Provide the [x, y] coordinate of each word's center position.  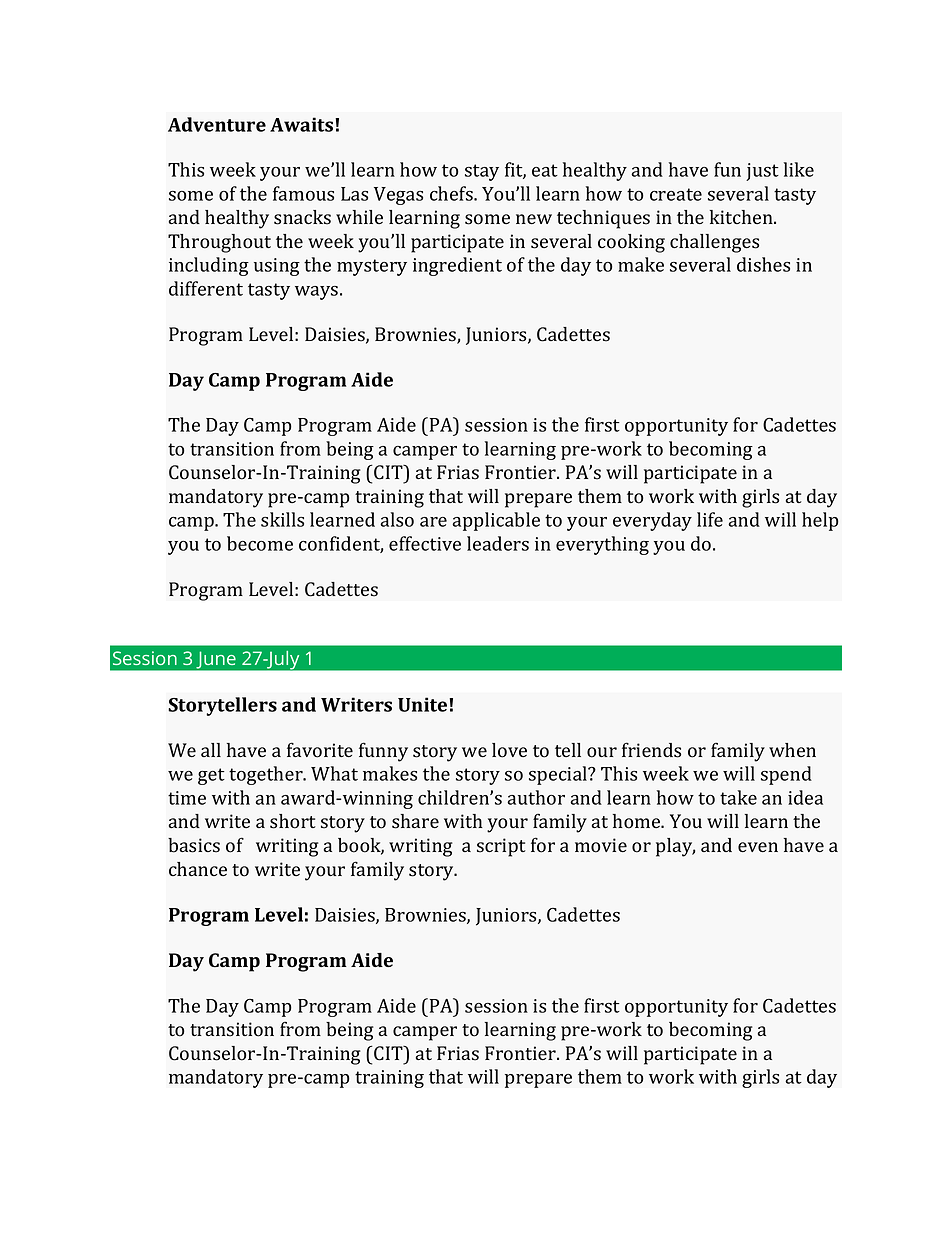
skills [282, 519]
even [758, 847]
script [501, 847]
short [293, 821]
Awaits [303, 124]
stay [482, 172]
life [710, 519]
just [762, 172]
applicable [496, 521]
